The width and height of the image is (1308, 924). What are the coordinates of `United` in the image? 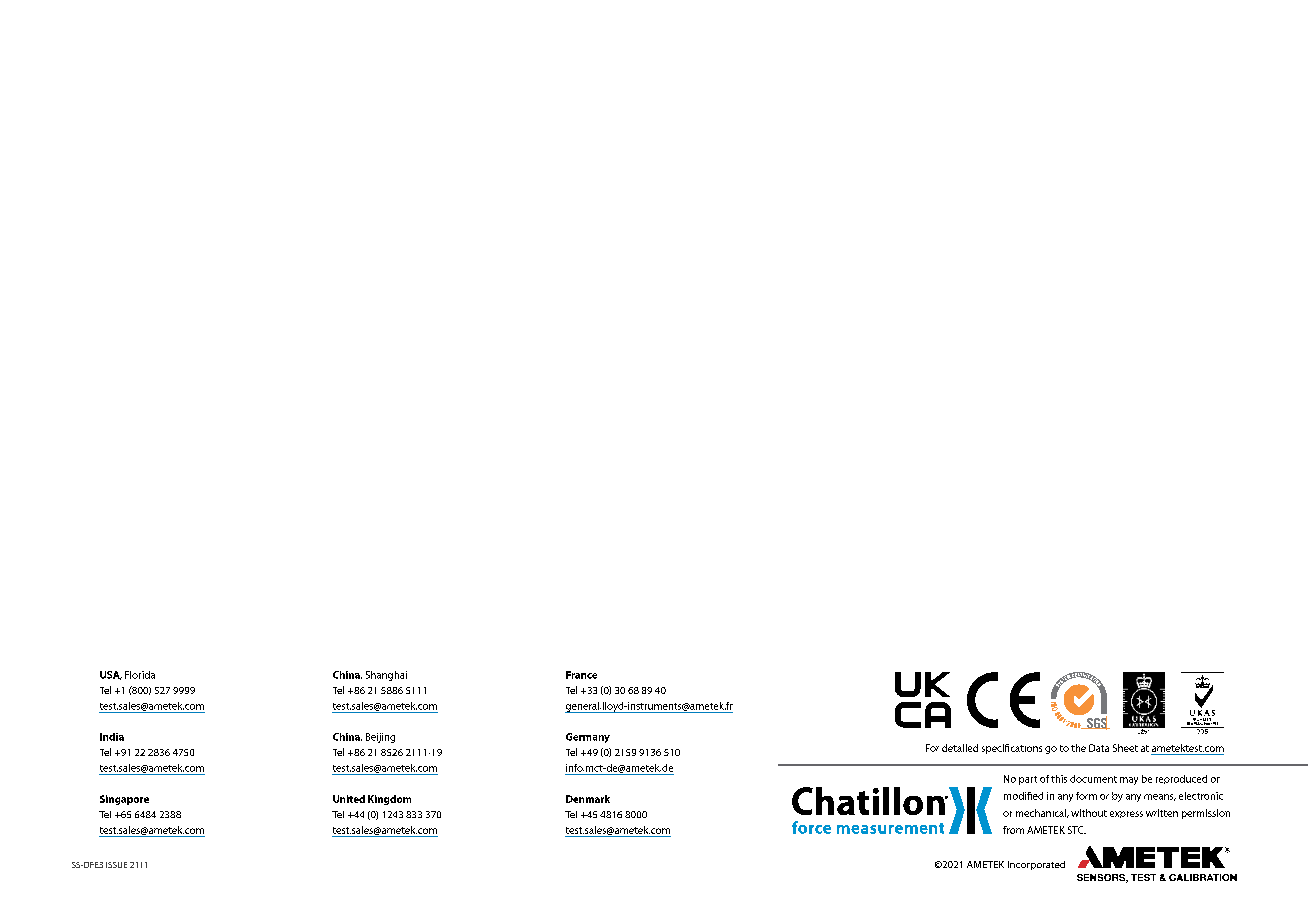 It's located at (349, 799).
